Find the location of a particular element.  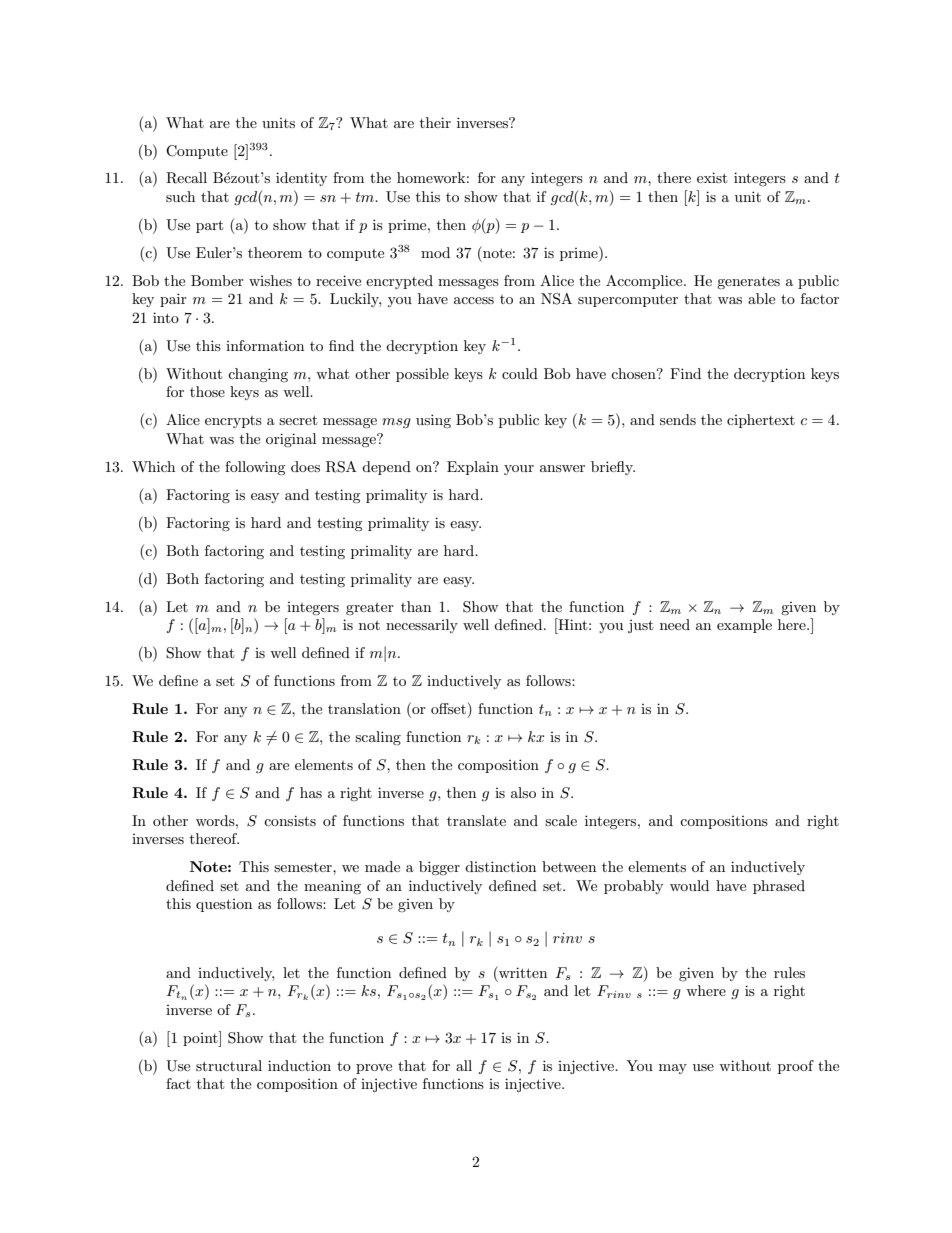

exist is located at coordinates (712, 177).
